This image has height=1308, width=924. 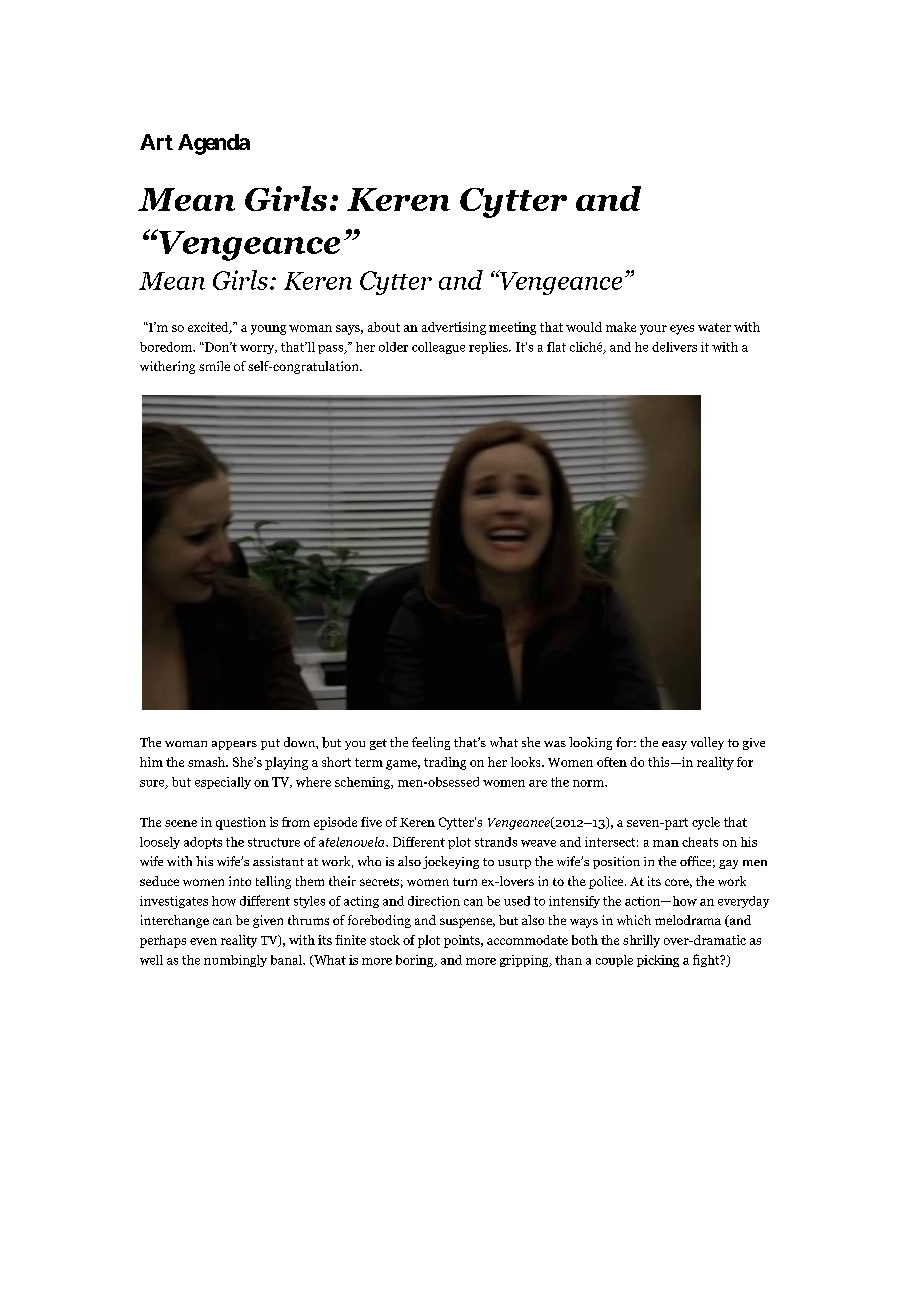 What do you see at coordinates (431, 743) in the image?
I see `feeling` at bounding box center [431, 743].
